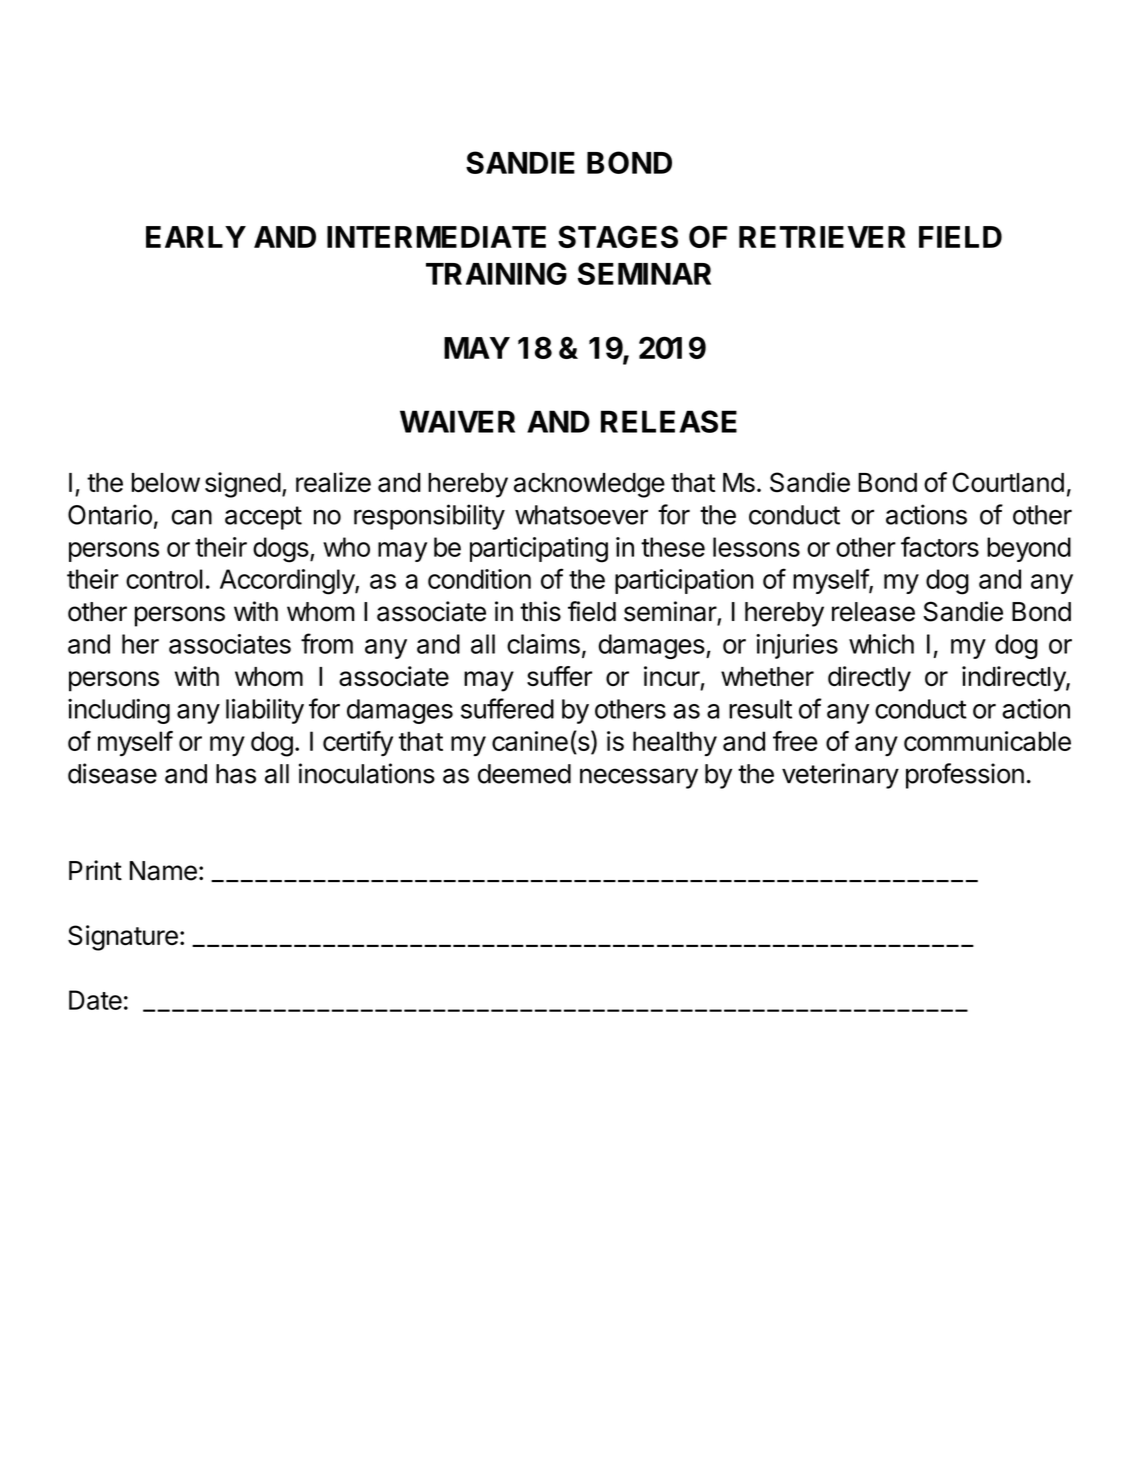 The width and height of the image is (1139, 1475). Describe the element at coordinates (496, 273) in the image. I see `TRAINING` at that location.
